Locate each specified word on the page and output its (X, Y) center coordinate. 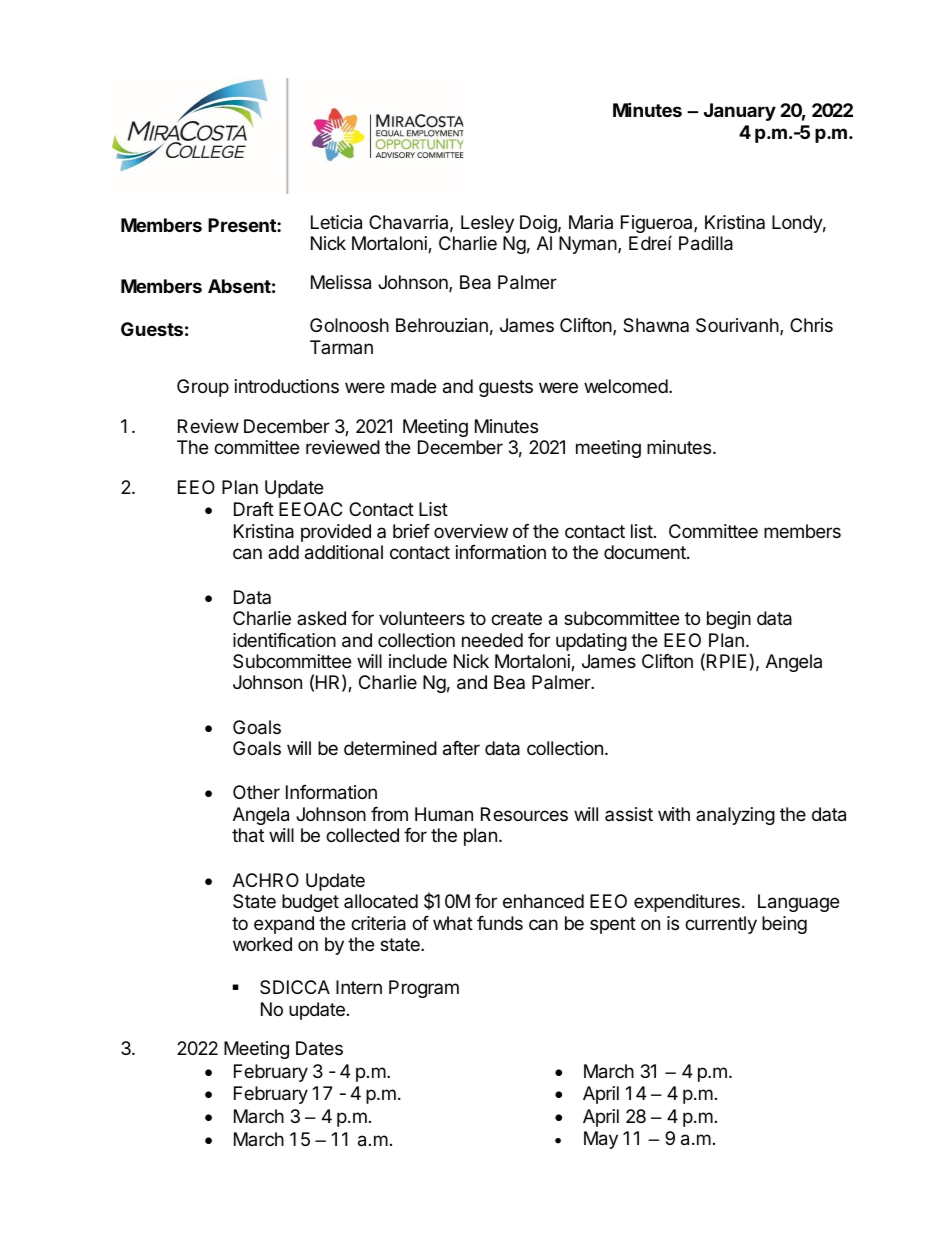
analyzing (735, 816)
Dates (319, 1048)
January (740, 112)
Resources (524, 814)
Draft (254, 509)
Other (256, 792)
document (646, 552)
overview (471, 531)
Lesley (487, 224)
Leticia (336, 222)
